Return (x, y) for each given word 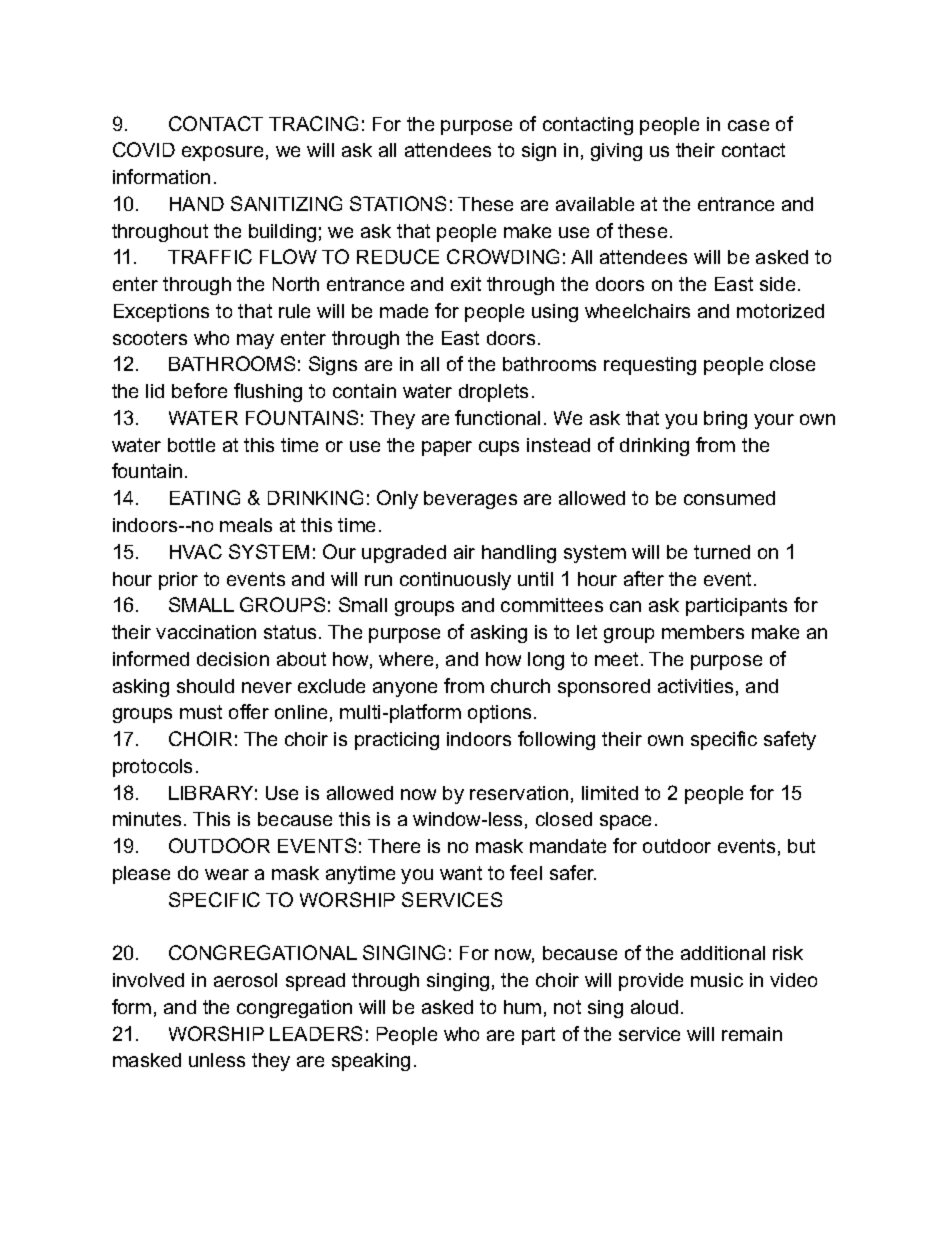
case (748, 125)
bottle (191, 445)
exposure (222, 153)
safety (790, 740)
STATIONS (398, 203)
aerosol (245, 980)
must (201, 712)
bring (725, 420)
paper (447, 448)
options (501, 714)
